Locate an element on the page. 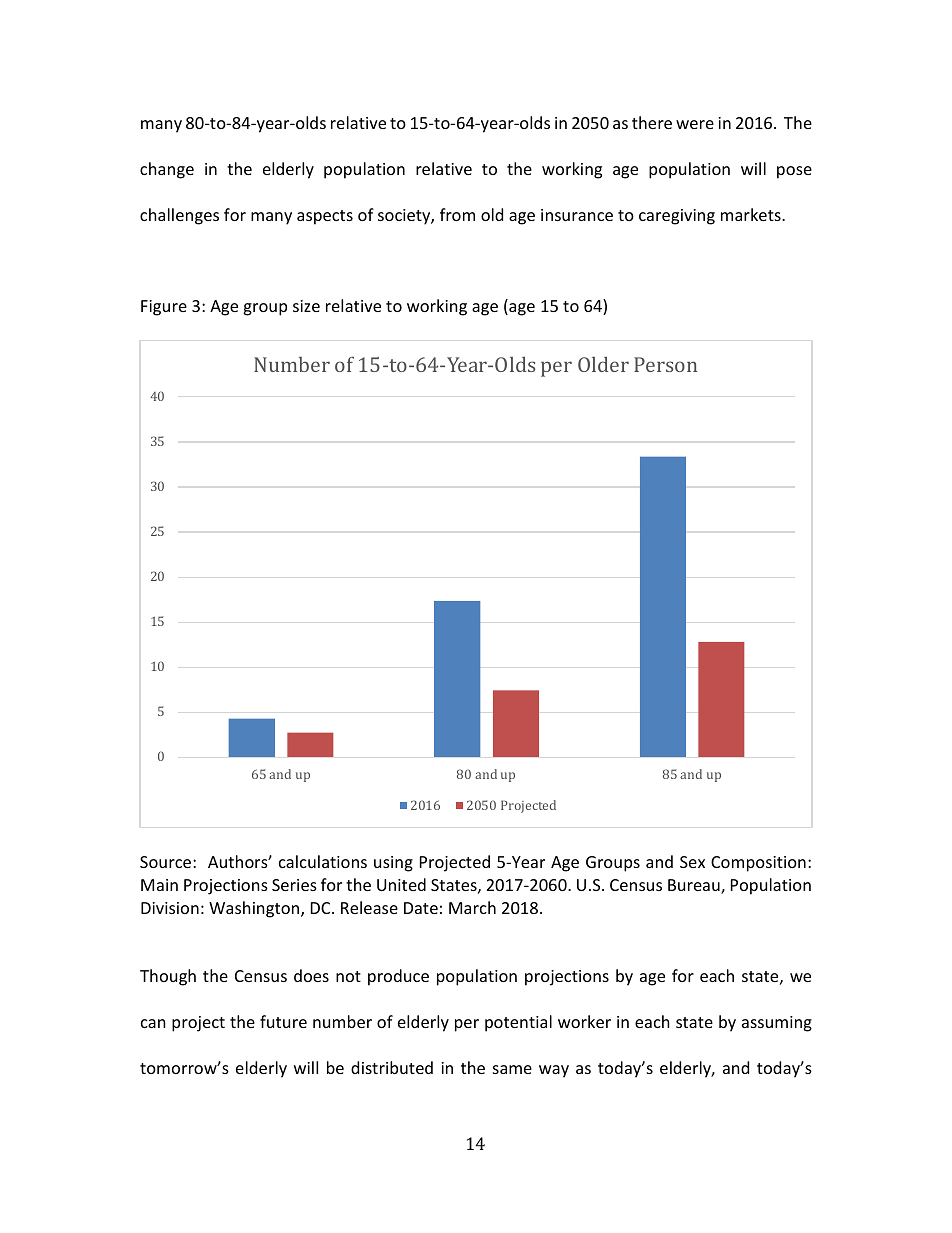  Figure is located at coordinates (164, 308).
